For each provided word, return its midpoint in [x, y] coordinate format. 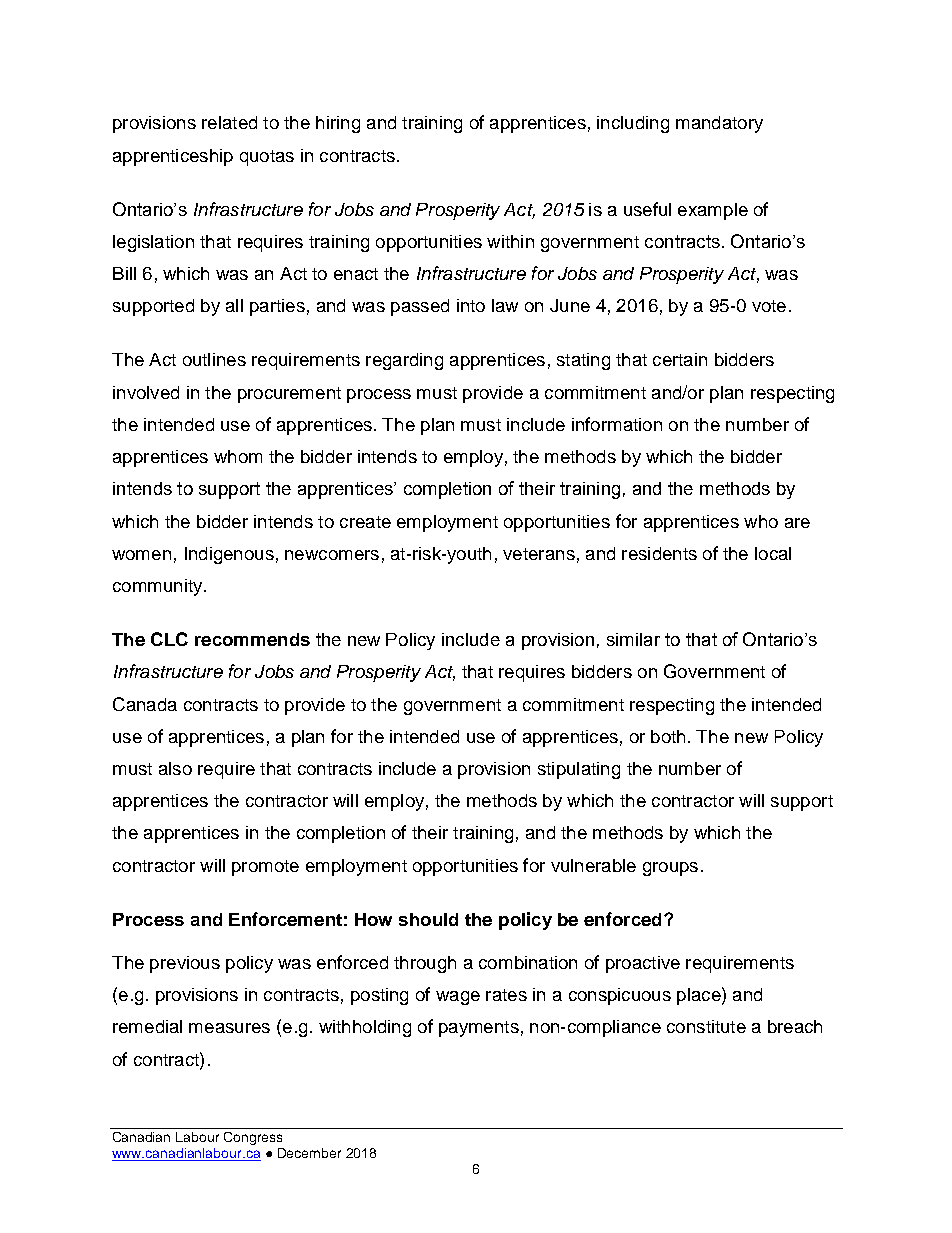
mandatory [719, 124]
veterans [539, 554]
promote [265, 868]
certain [680, 359]
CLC [169, 639]
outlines [214, 359]
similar [633, 639]
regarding [404, 361]
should [428, 919]
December [309, 1153]
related [229, 122]
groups [670, 869]
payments [479, 1029]
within [510, 241]
